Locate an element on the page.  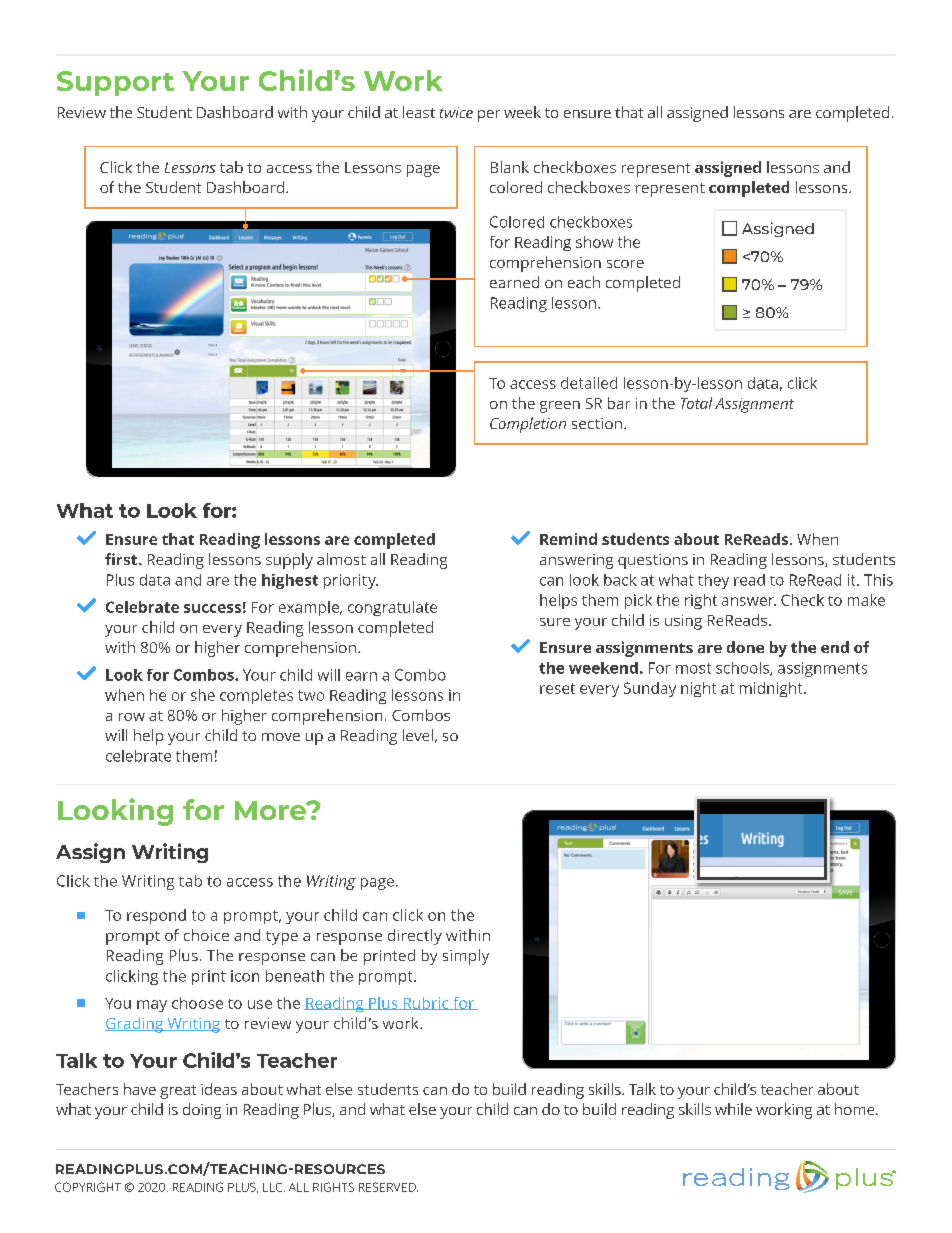
Support is located at coordinates (115, 83).
